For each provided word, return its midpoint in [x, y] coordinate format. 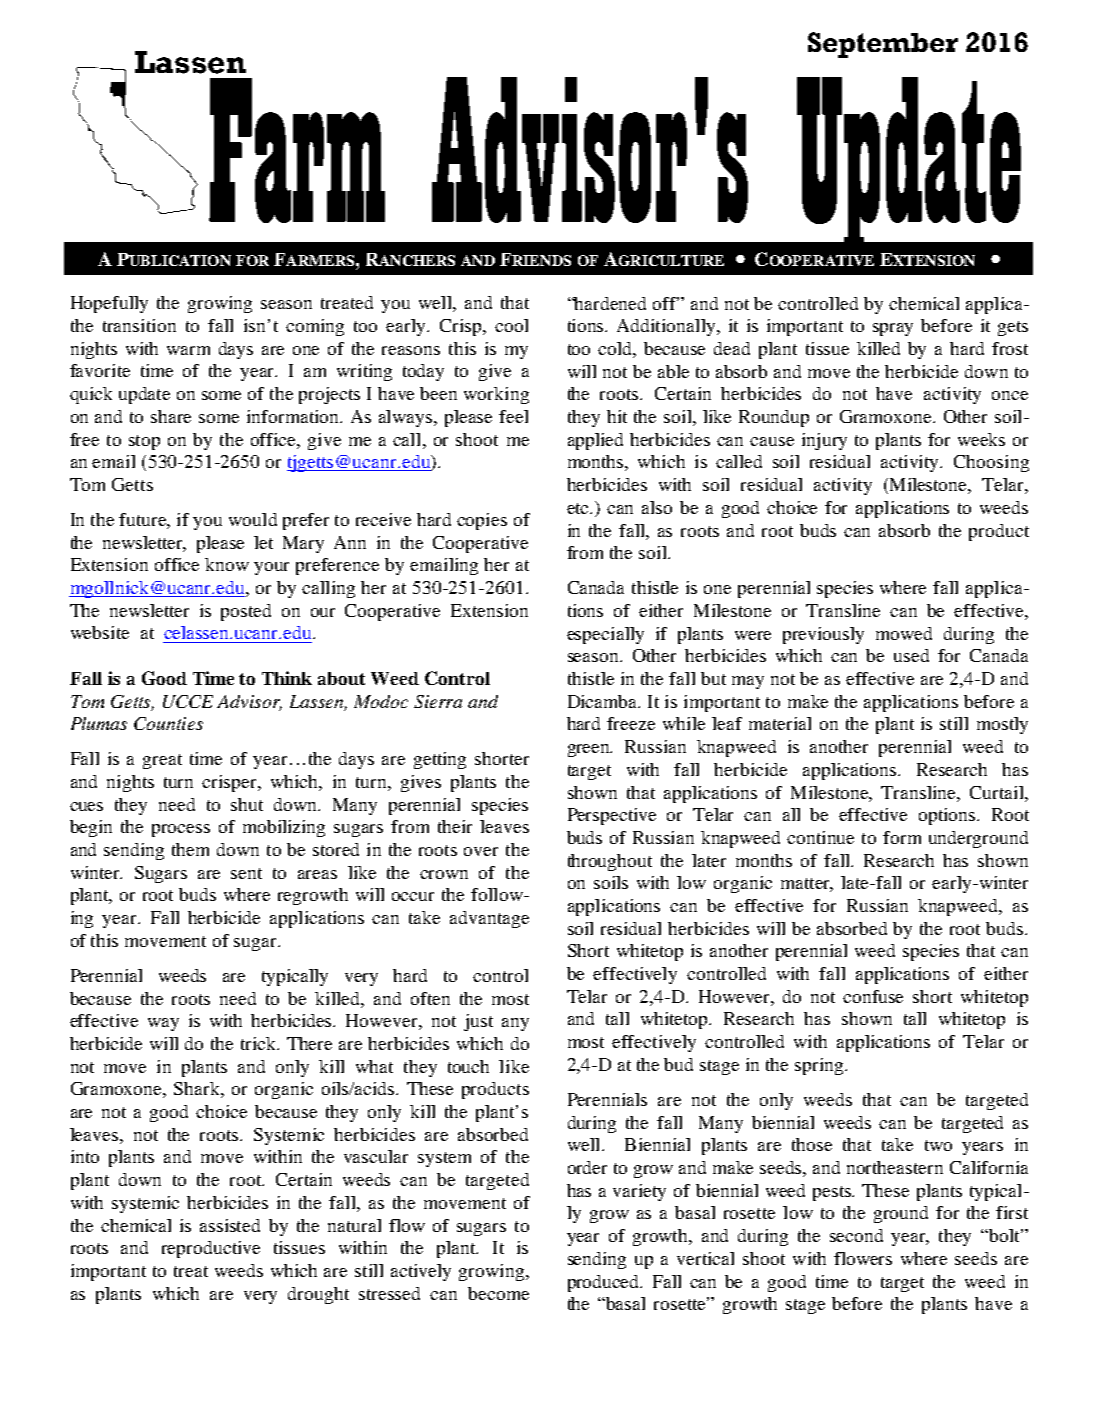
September [883, 45]
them [190, 849]
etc [579, 508]
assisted [230, 1225]
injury [824, 441]
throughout [610, 862]
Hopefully [109, 304]
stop [144, 442]
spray [893, 329]
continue [820, 837]
